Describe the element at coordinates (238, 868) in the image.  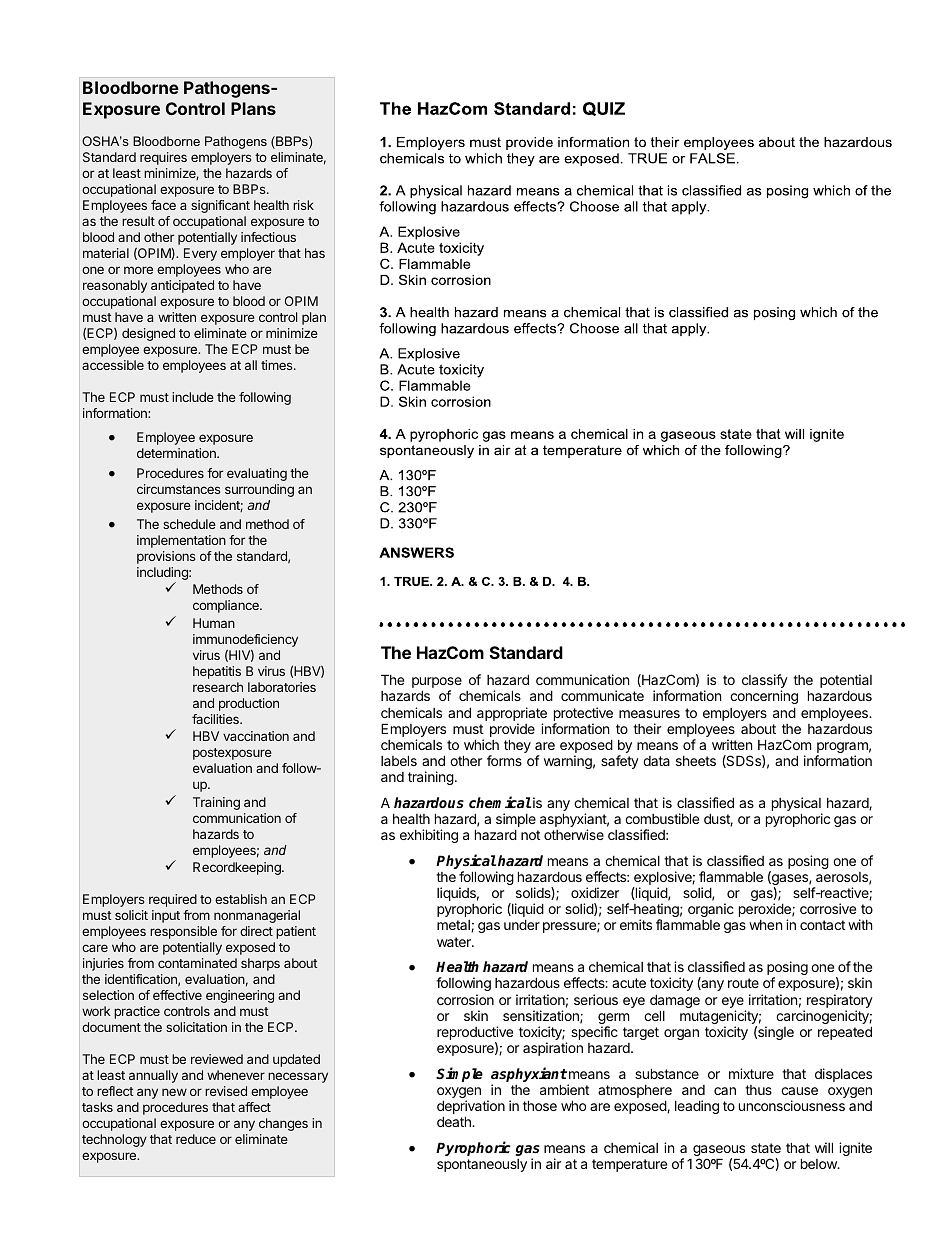
I see `Recordkeeping` at that location.
